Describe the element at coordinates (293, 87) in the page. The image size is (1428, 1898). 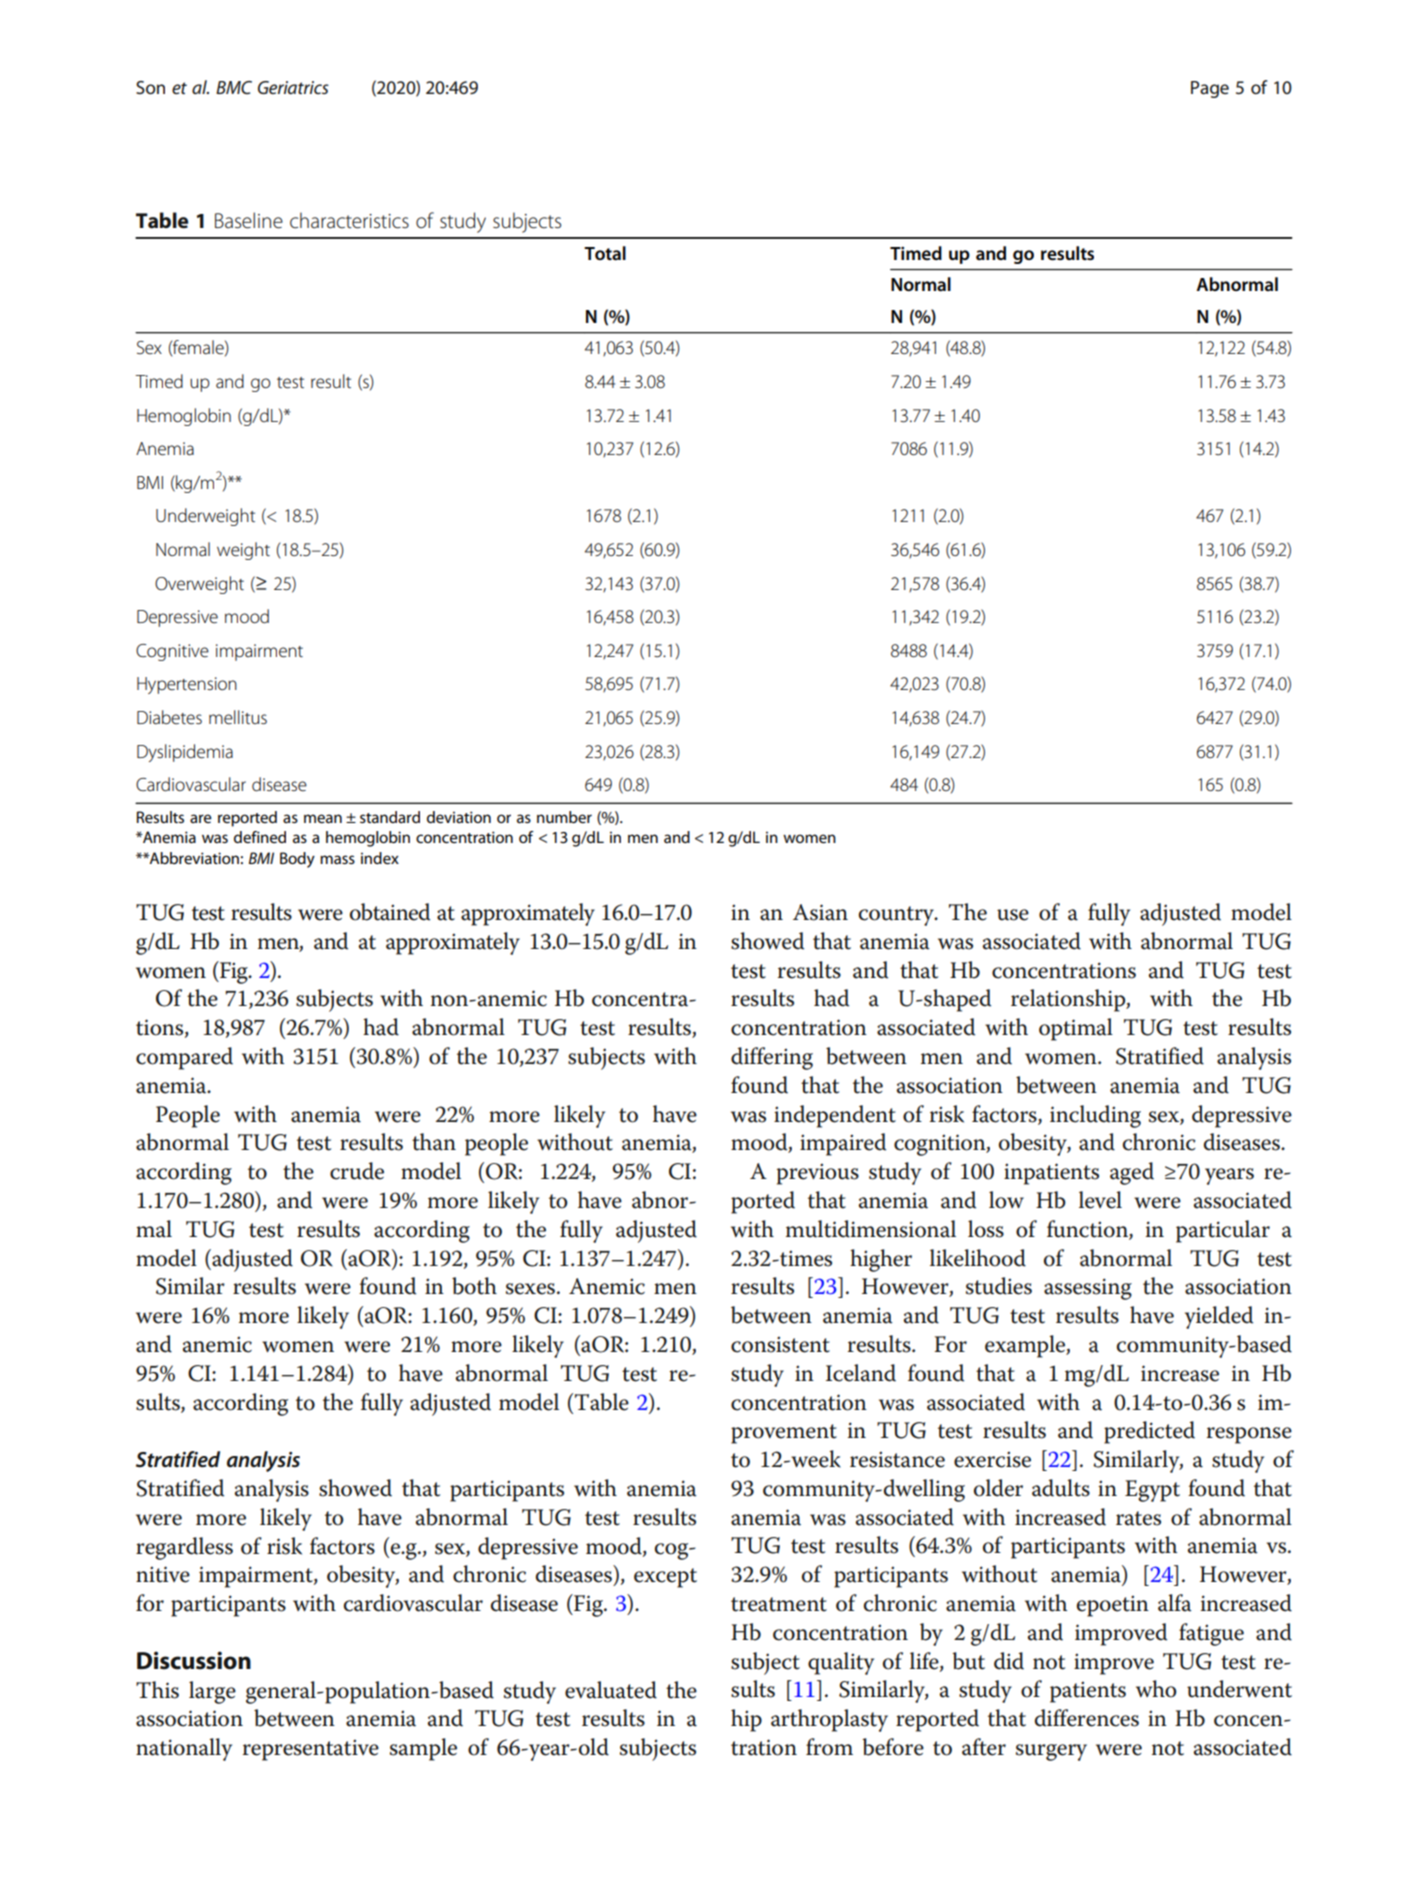
I see `Geriatrics` at that location.
